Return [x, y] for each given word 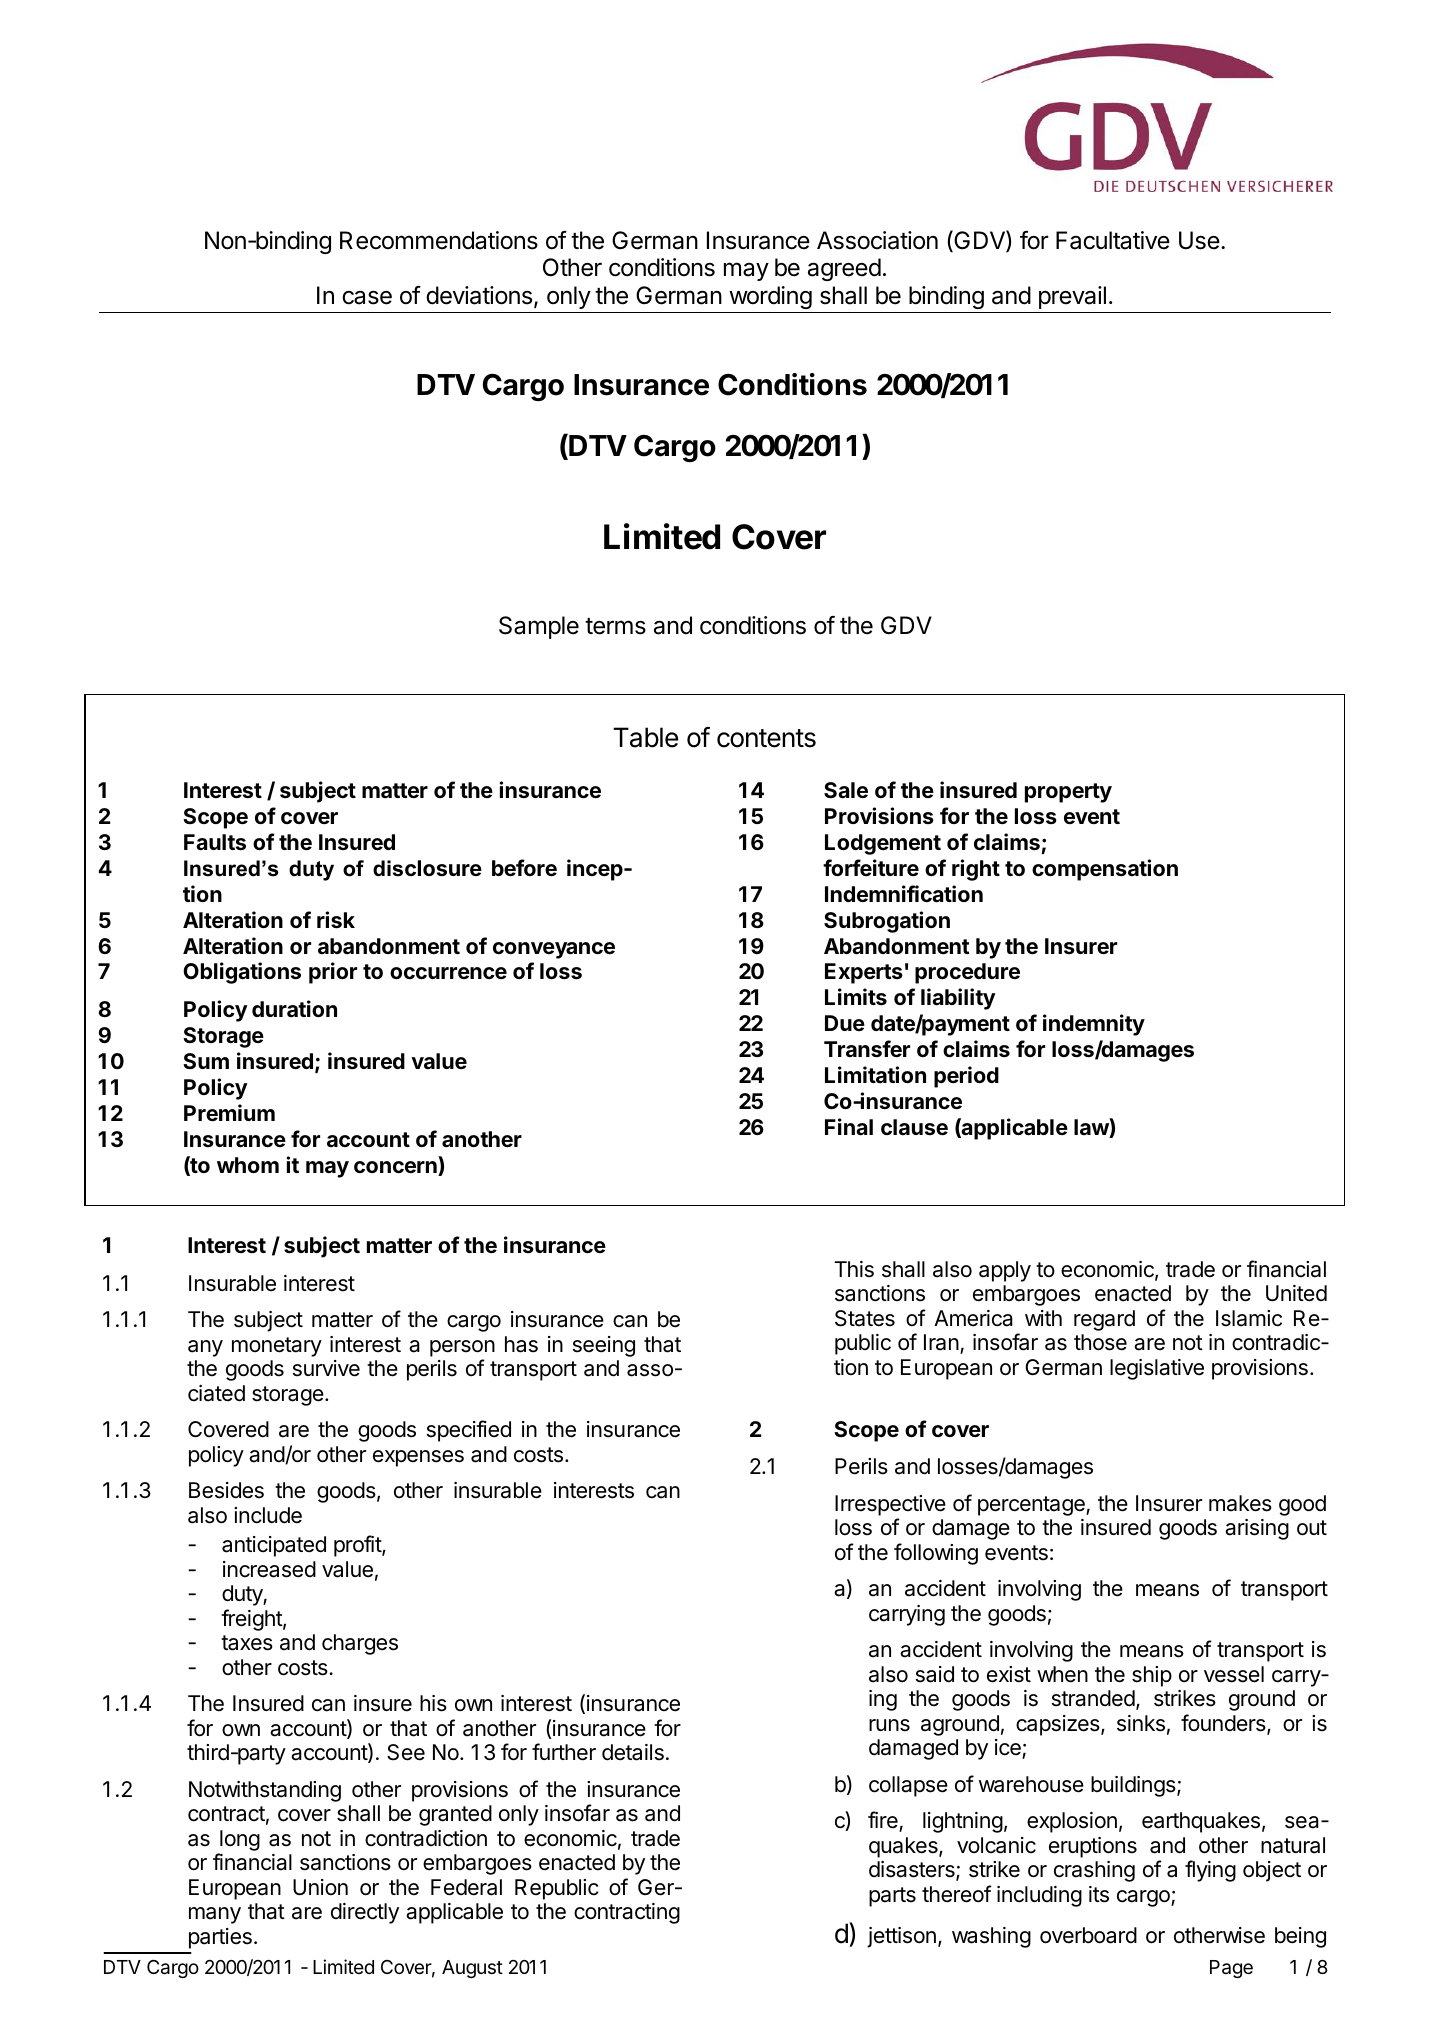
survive [326, 1368]
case [367, 298]
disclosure [427, 868]
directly [365, 1913]
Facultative [1113, 240]
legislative [1157, 1369]
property [1068, 793]
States [865, 1318]
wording [770, 297]
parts [892, 1897]
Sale [846, 790]
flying [1210, 1871]
